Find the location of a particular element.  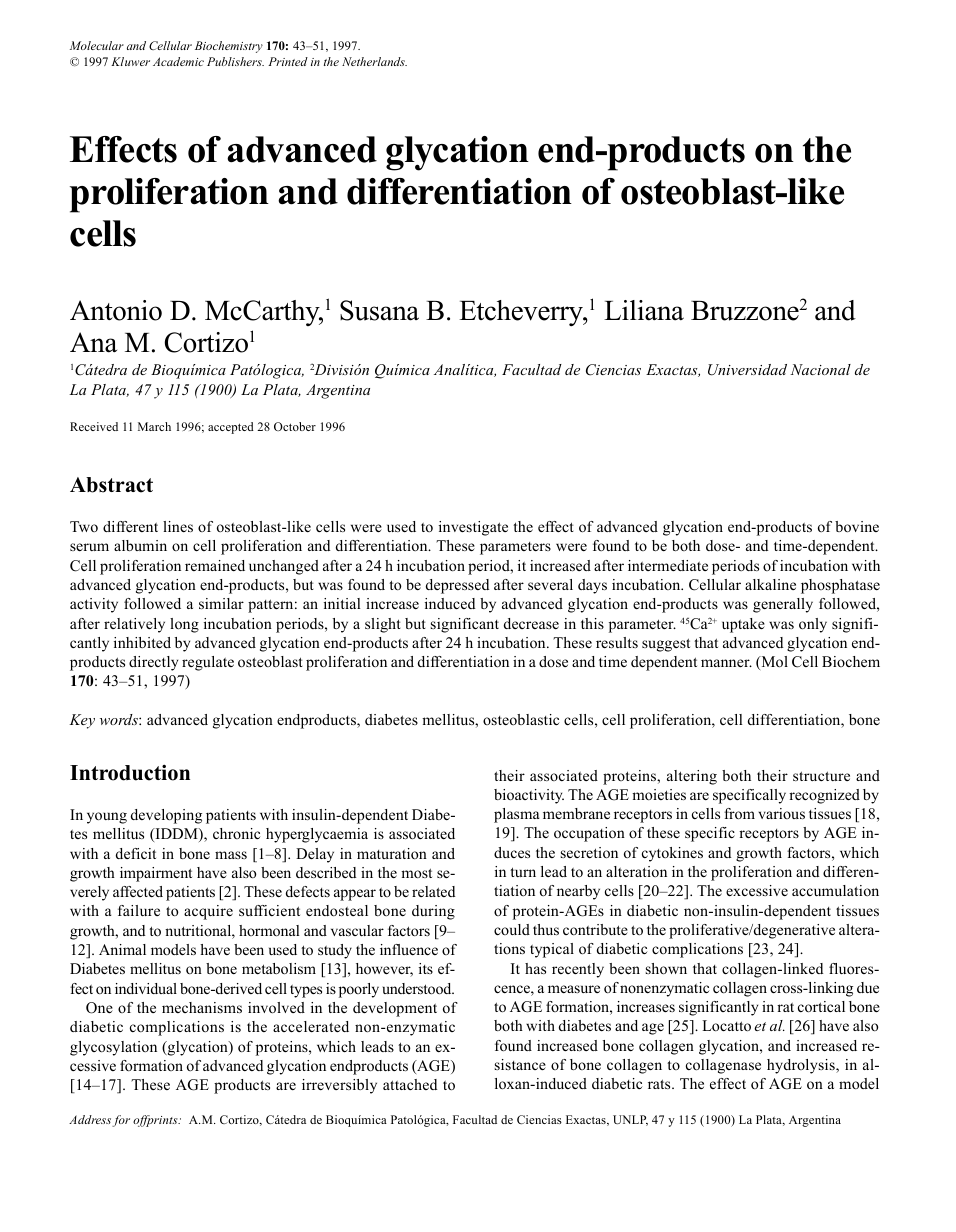

depressed is located at coordinates (457, 586).
